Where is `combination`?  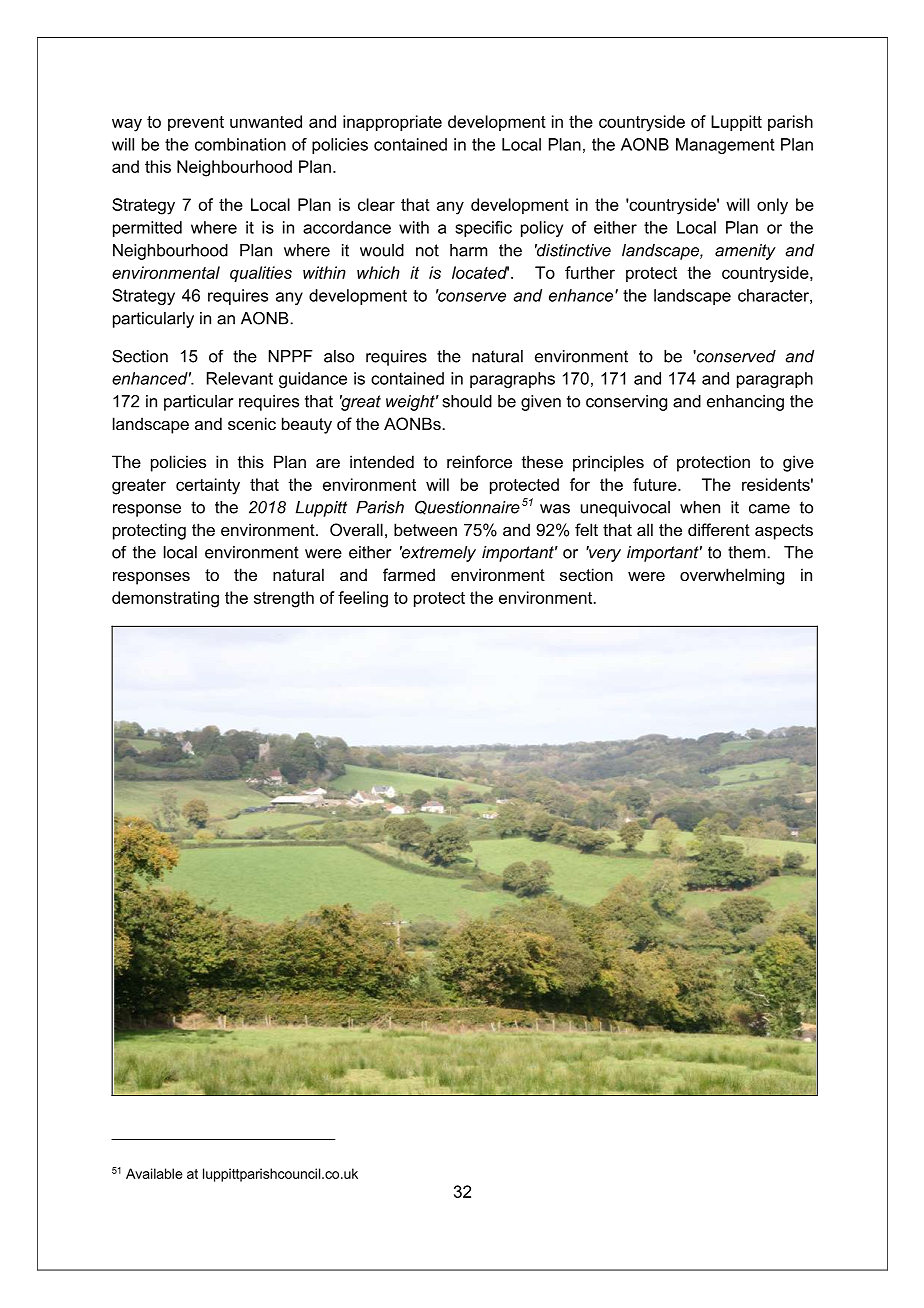 combination is located at coordinates (240, 144).
